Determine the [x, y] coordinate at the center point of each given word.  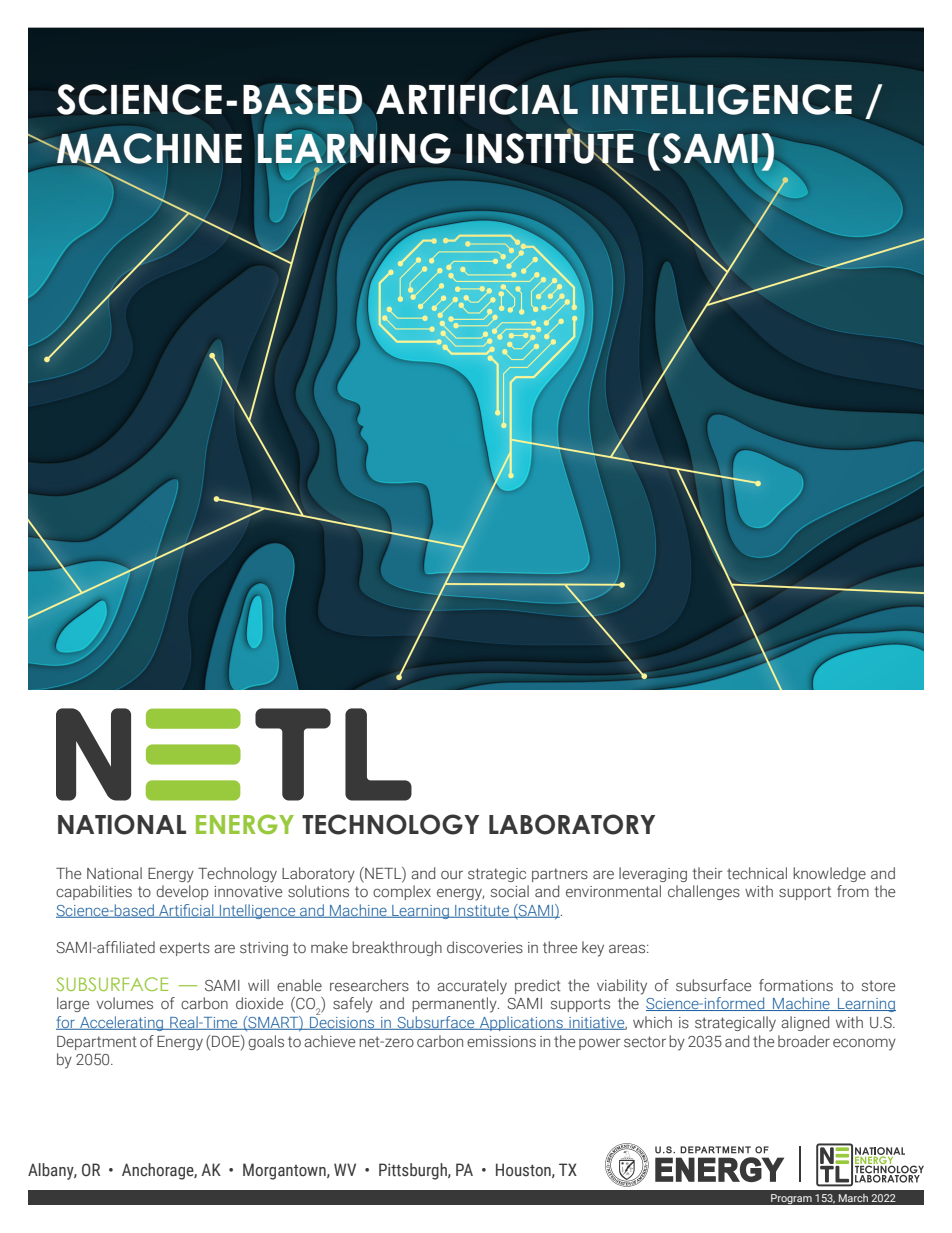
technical [757, 873]
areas [628, 948]
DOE [227, 1041]
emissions [501, 1042]
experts [185, 949]
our [452, 875]
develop [182, 892]
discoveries [485, 947]
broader [804, 1041]
